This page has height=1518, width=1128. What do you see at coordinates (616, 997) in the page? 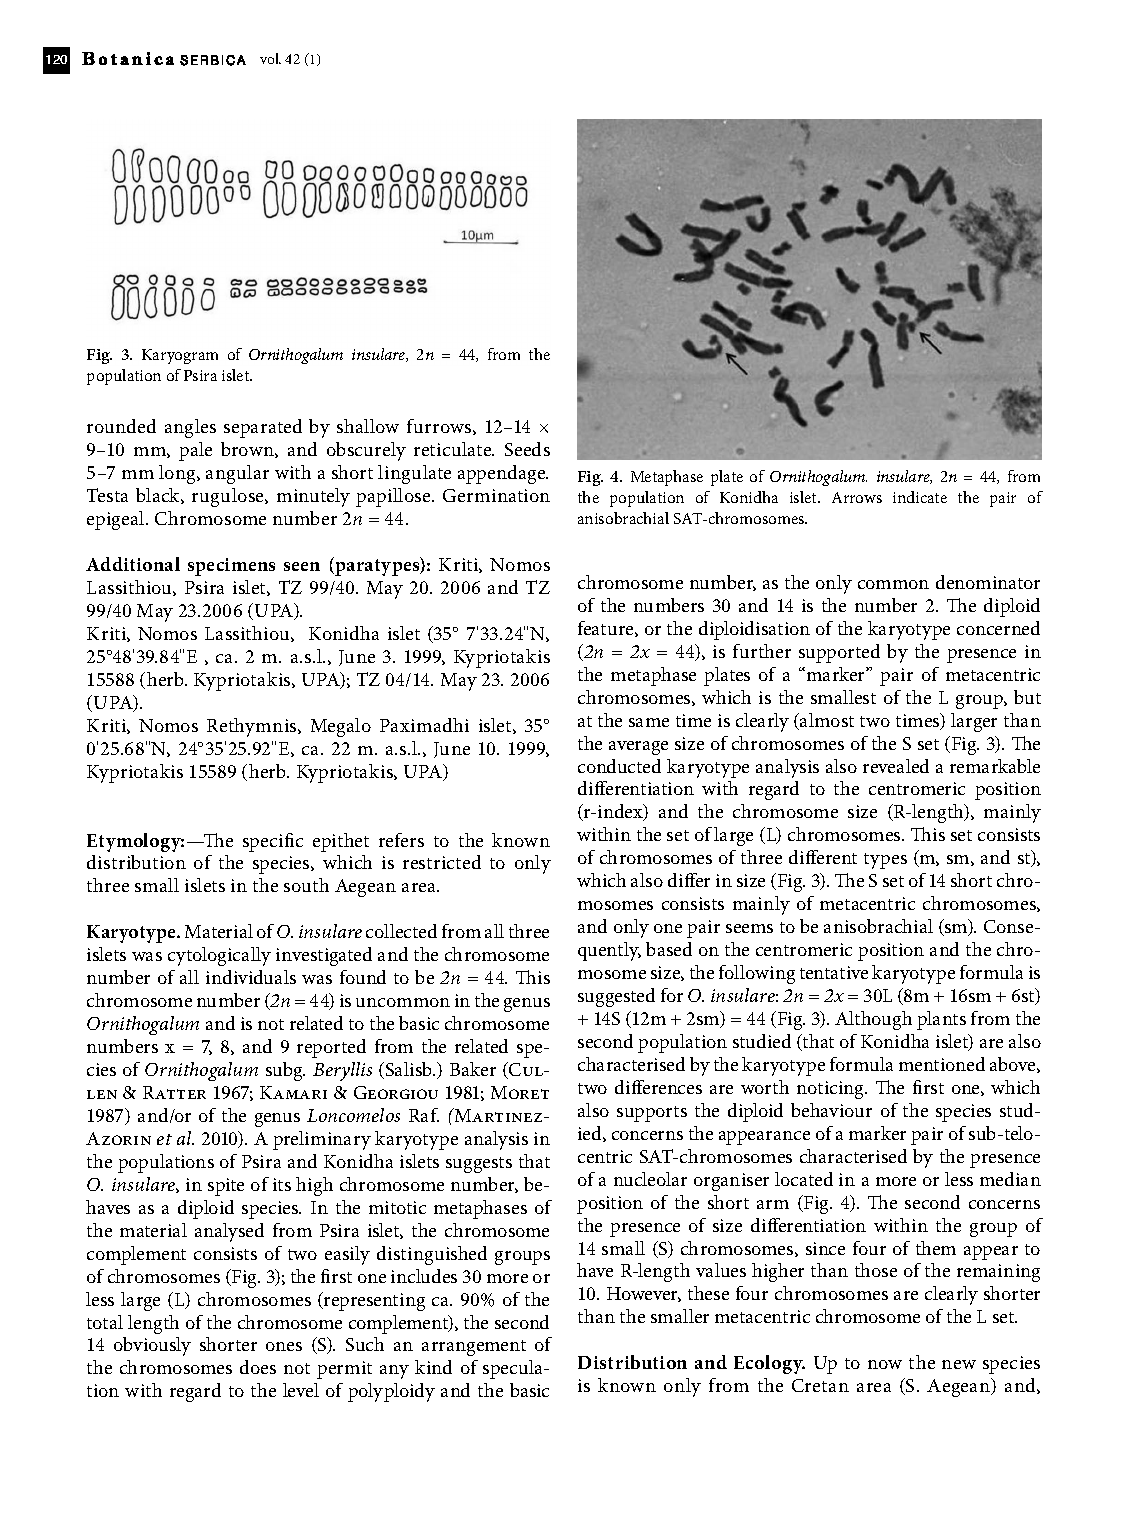
I see `suggested` at bounding box center [616, 997].
